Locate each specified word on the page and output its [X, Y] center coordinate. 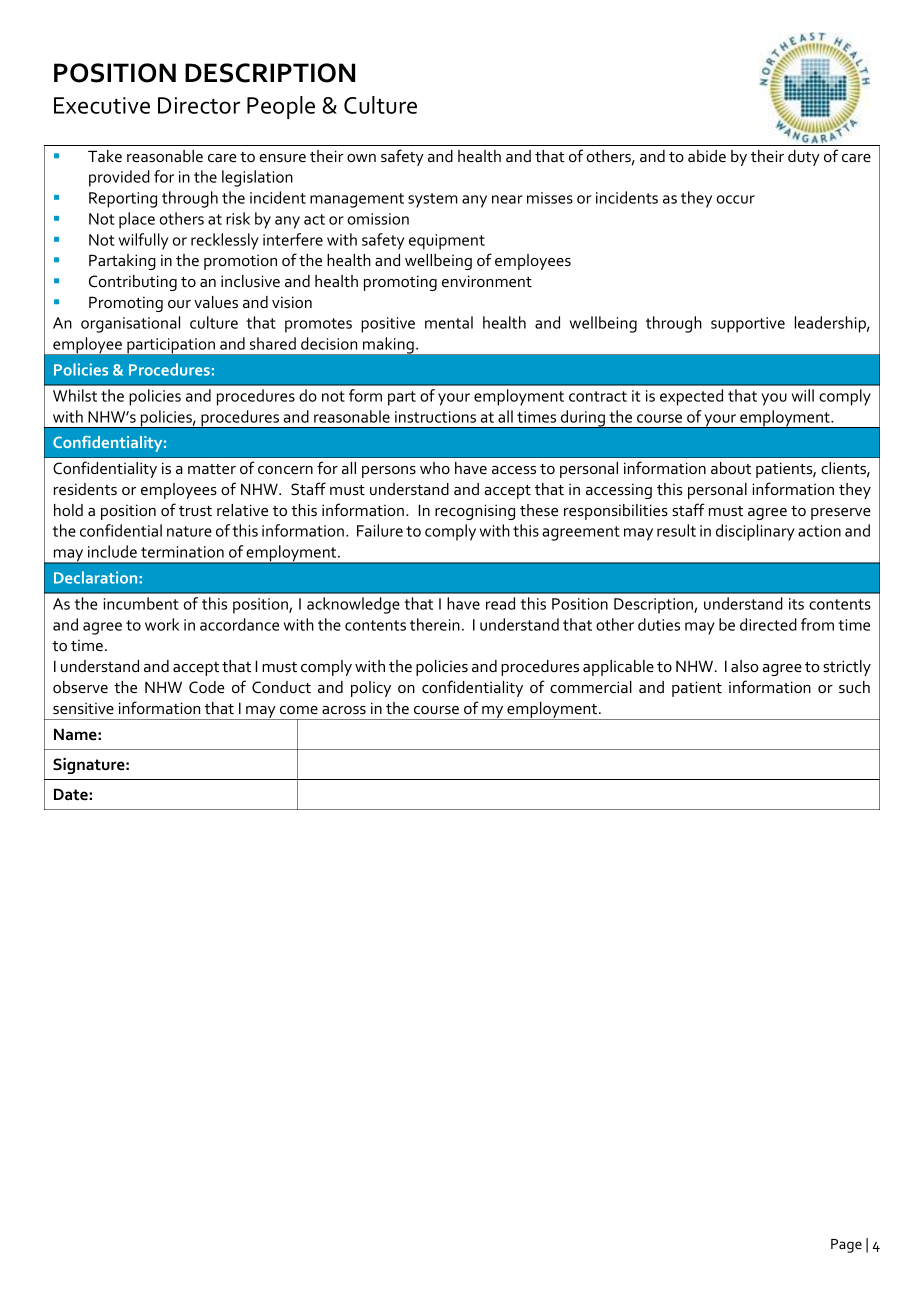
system [433, 200]
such [854, 687]
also [744, 666]
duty [804, 158]
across [344, 710]
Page [846, 1246]
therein [435, 624]
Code [207, 687]
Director [199, 105]
